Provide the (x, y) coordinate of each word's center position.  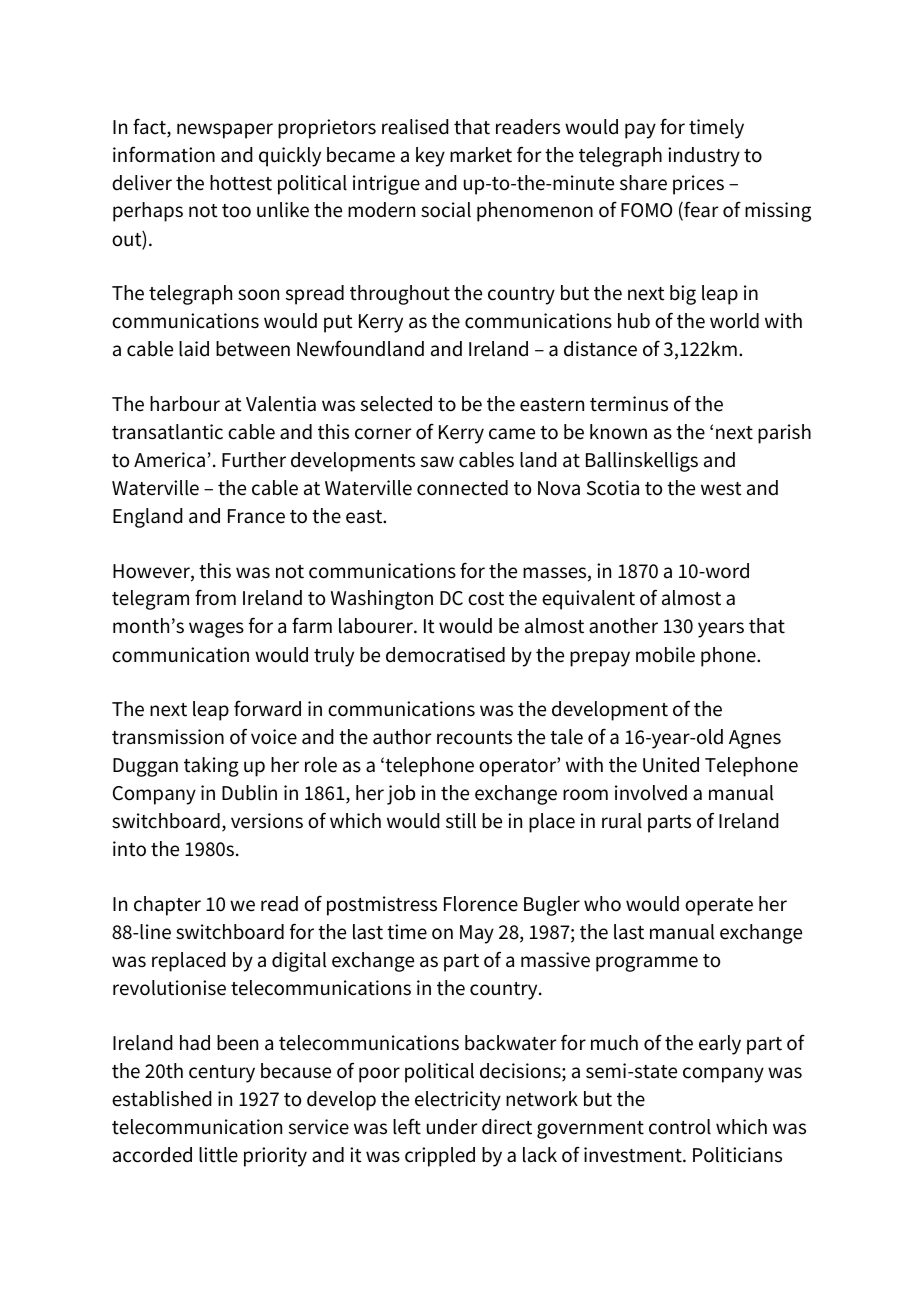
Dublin (249, 793)
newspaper (225, 131)
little (218, 1155)
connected (462, 488)
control (680, 1127)
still (461, 821)
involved (651, 793)
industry (704, 157)
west (721, 489)
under (452, 1127)
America (169, 460)
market (481, 155)
